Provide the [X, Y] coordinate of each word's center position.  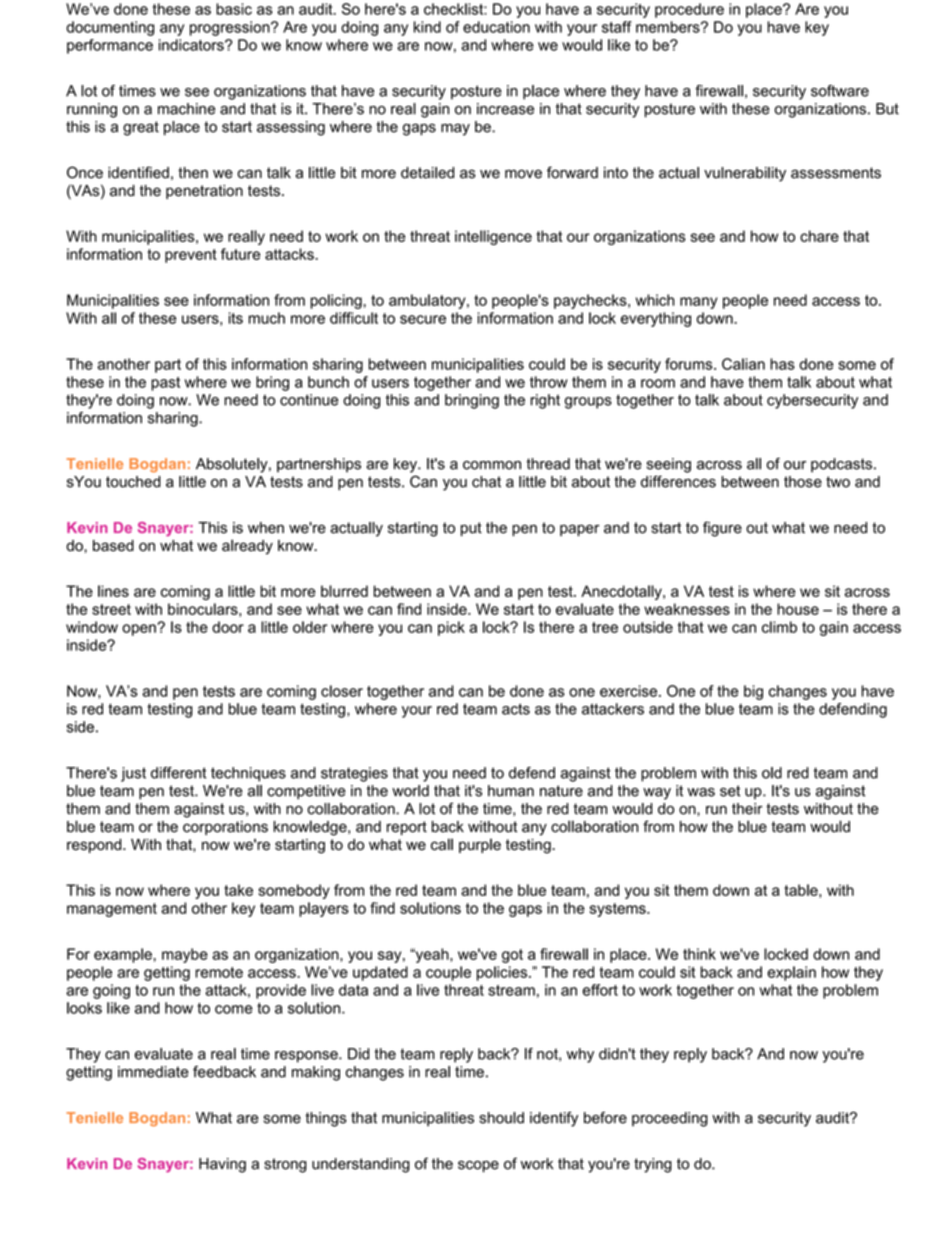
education [496, 27]
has [782, 364]
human [511, 791]
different [179, 773]
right [545, 401]
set [730, 791]
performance [110, 46]
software [840, 91]
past [165, 384]
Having [222, 1165]
